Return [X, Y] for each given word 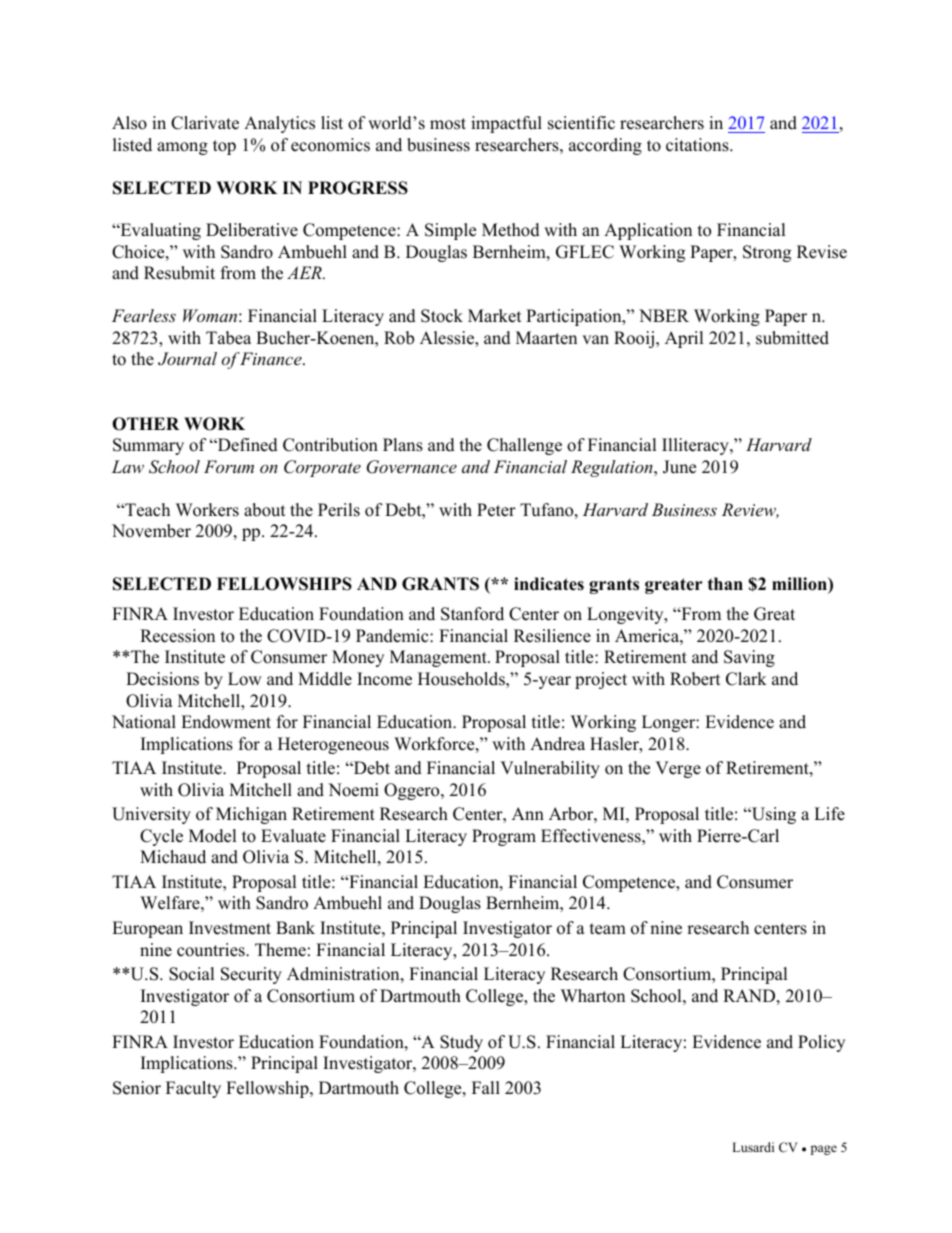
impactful [506, 124]
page [824, 1150]
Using [772, 815]
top [224, 147]
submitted [792, 338]
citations [698, 145]
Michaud [173, 857]
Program [504, 837]
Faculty [193, 1089]
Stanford [472, 614]
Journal [187, 359]
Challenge [524, 446]
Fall [486, 1087]
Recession [177, 636]
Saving [749, 658]
